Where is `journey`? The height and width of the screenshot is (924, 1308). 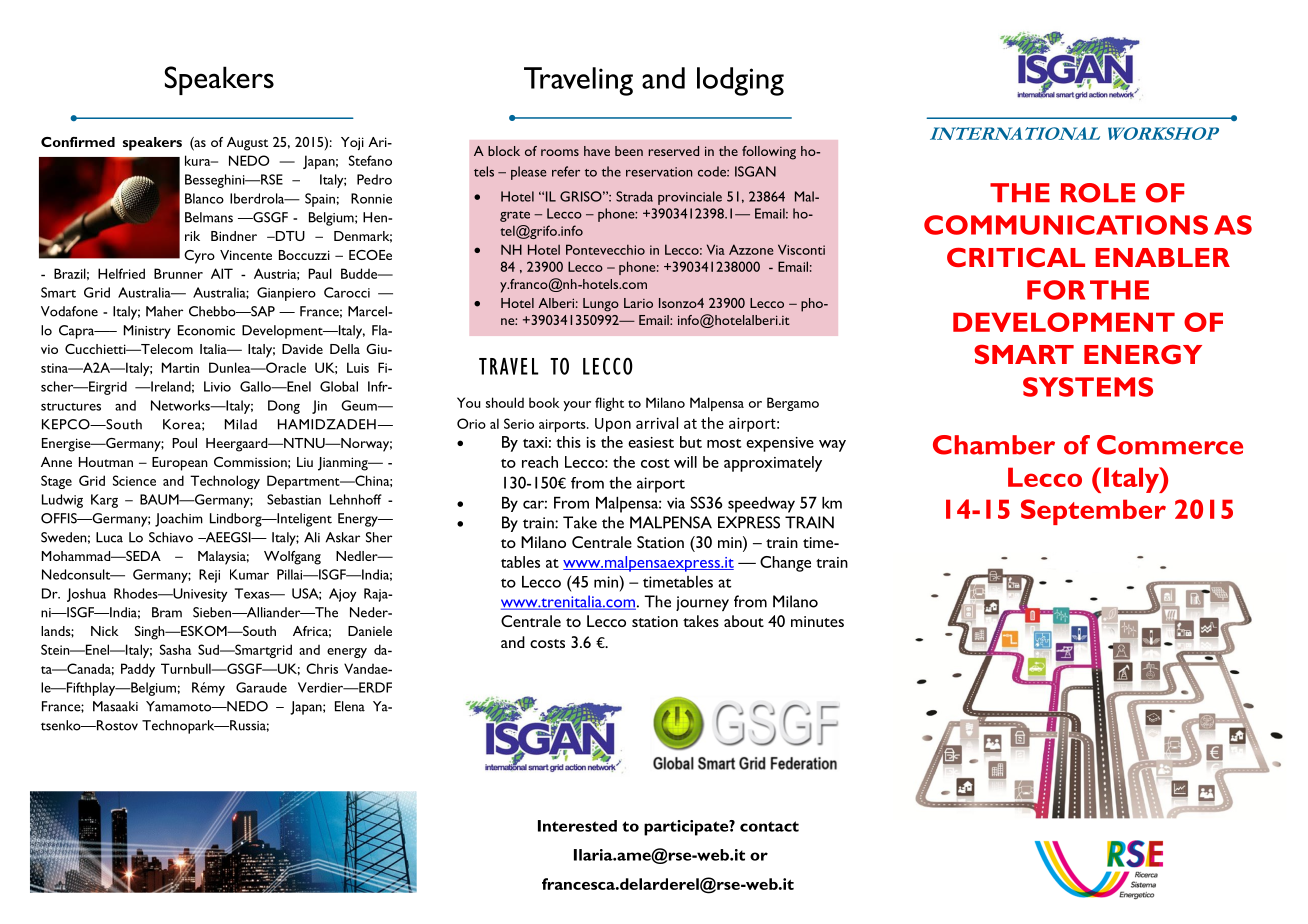 journey is located at coordinates (702, 603).
